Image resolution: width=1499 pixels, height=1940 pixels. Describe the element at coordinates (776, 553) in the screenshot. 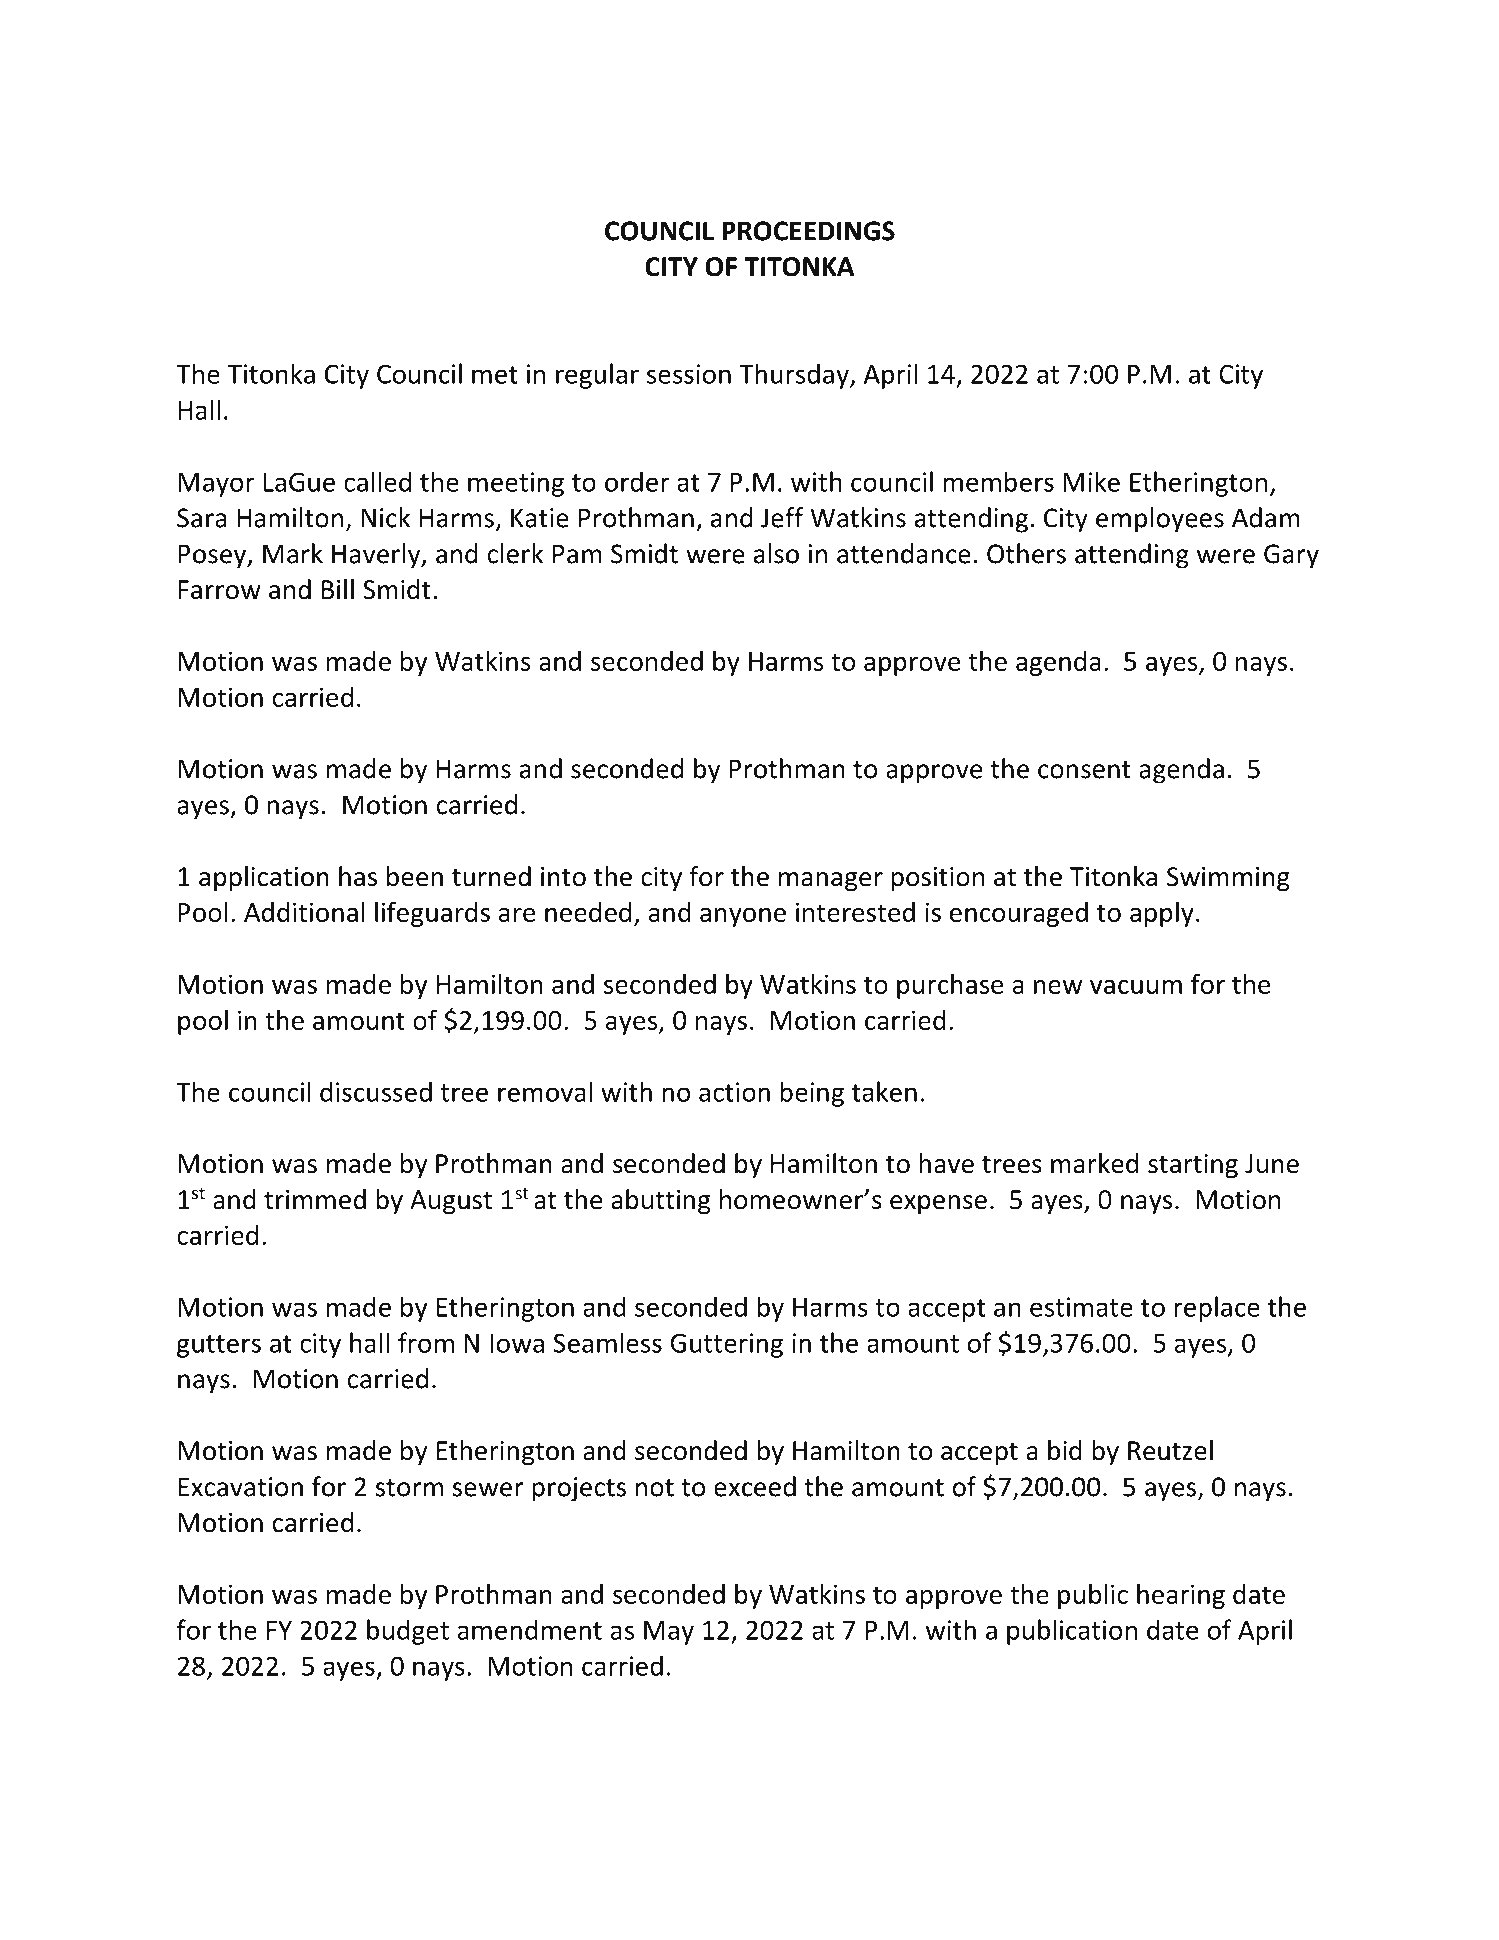

I see `also` at that location.
